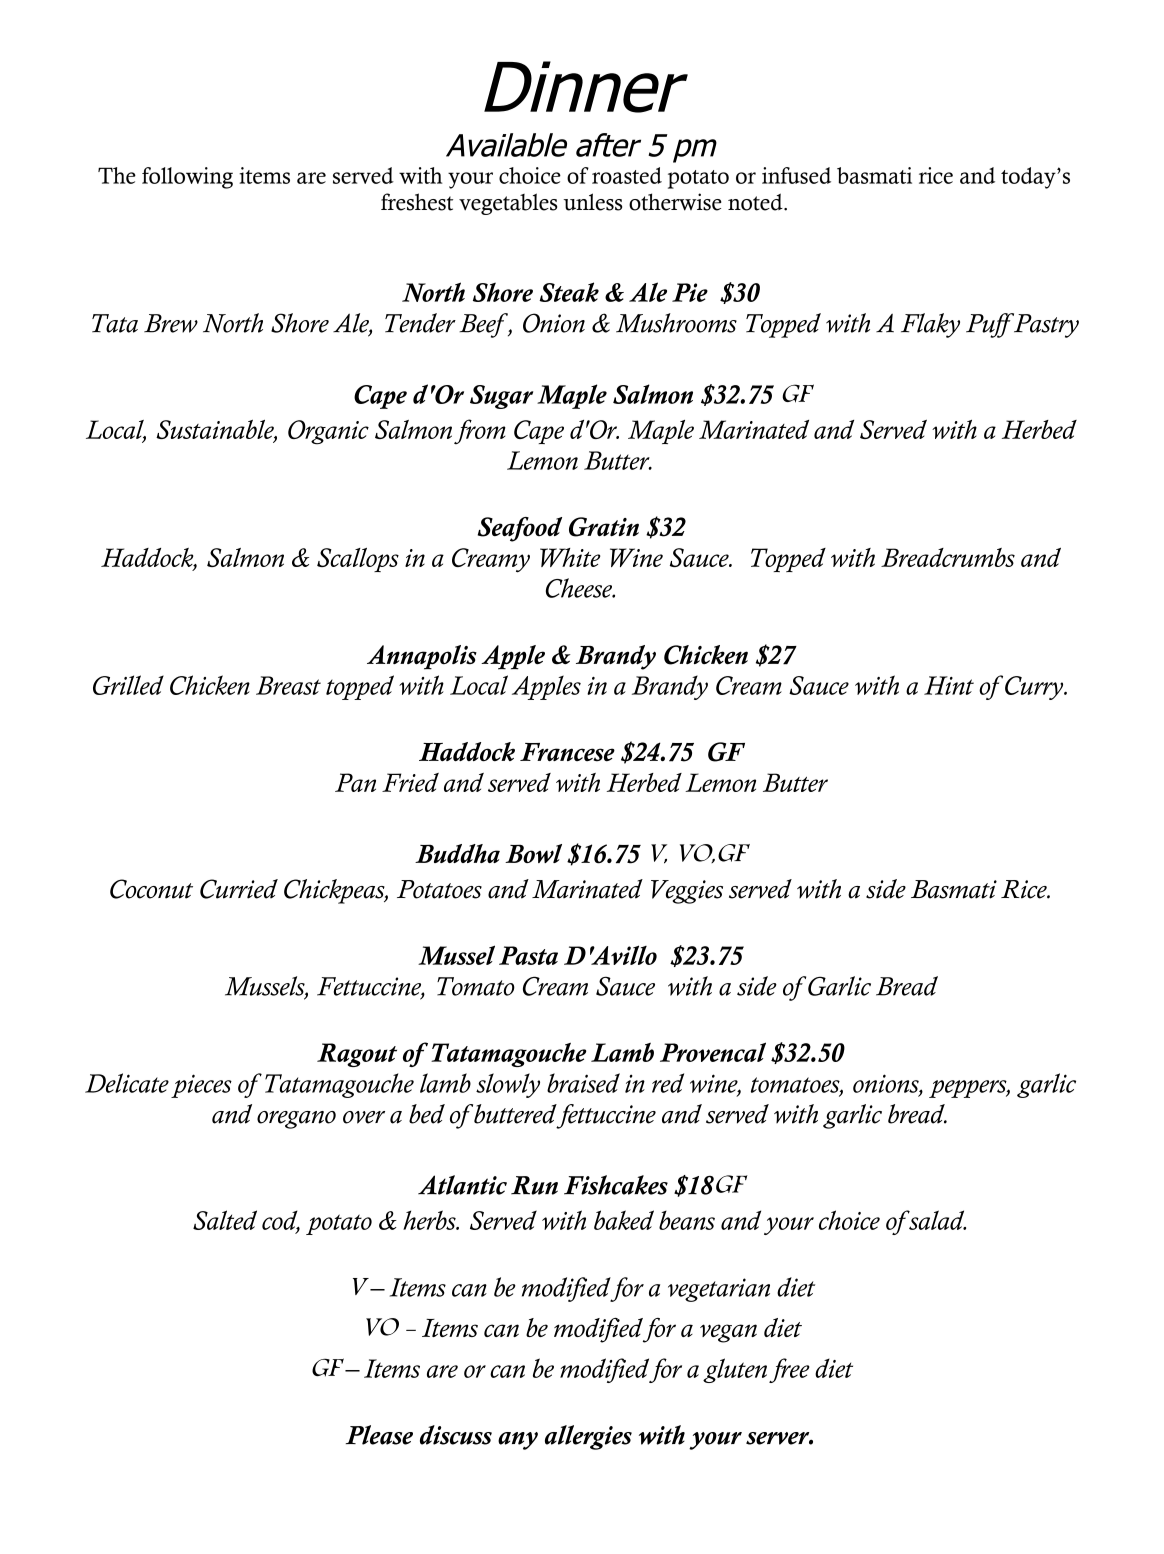  What do you see at coordinates (187, 178) in the image?
I see `following` at bounding box center [187, 178].
